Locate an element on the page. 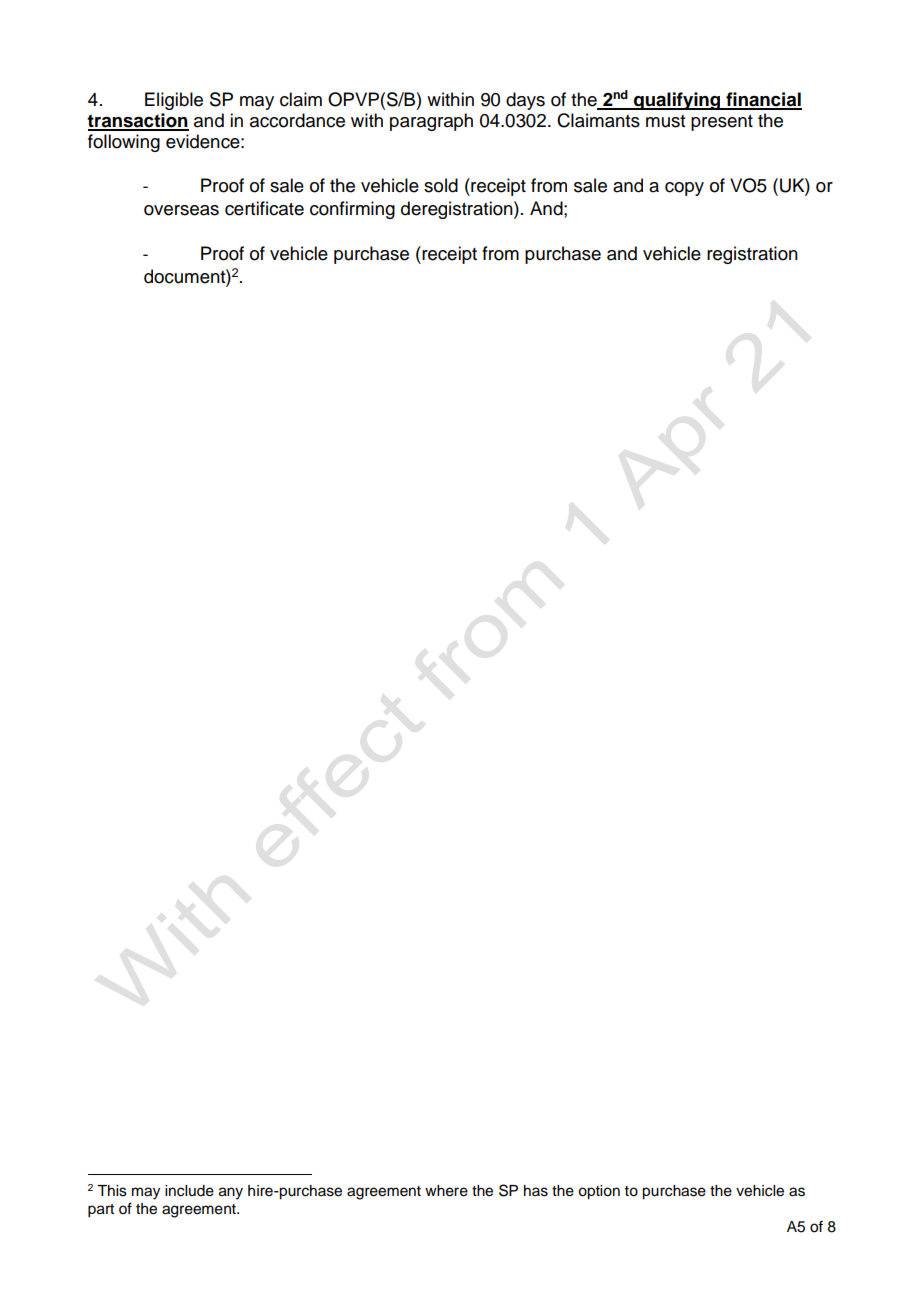  Eligible is located at coordinates (174, 101).
